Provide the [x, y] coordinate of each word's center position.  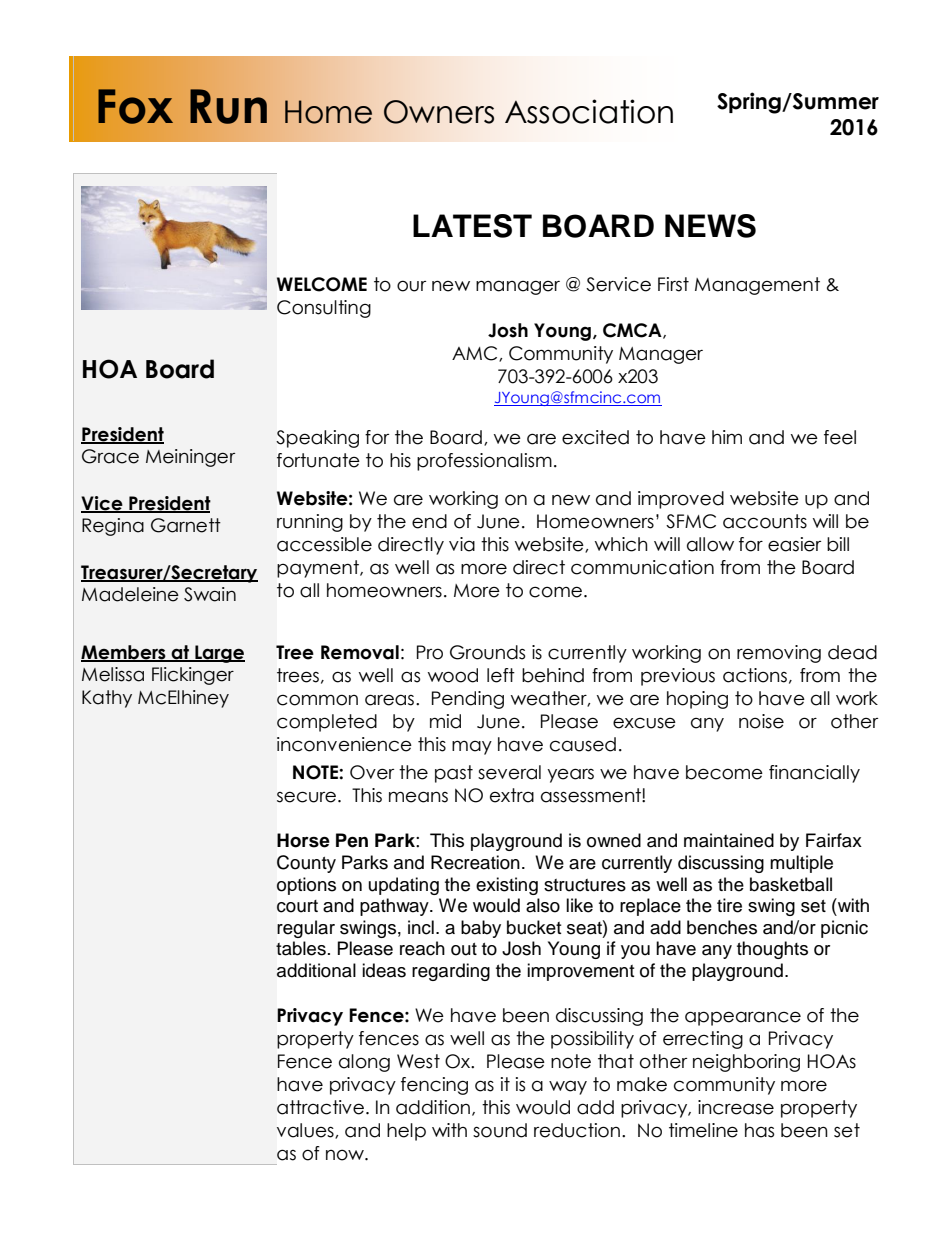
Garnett [186, 525]
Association [589, 111]
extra [512, 795]
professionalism [484, 462]
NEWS [710, 226]
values [306, 1131]
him [727, 437]
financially [814, 774]
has [759, 1130]
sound [500, 1130]
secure [306, 797]
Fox [135, 106]
